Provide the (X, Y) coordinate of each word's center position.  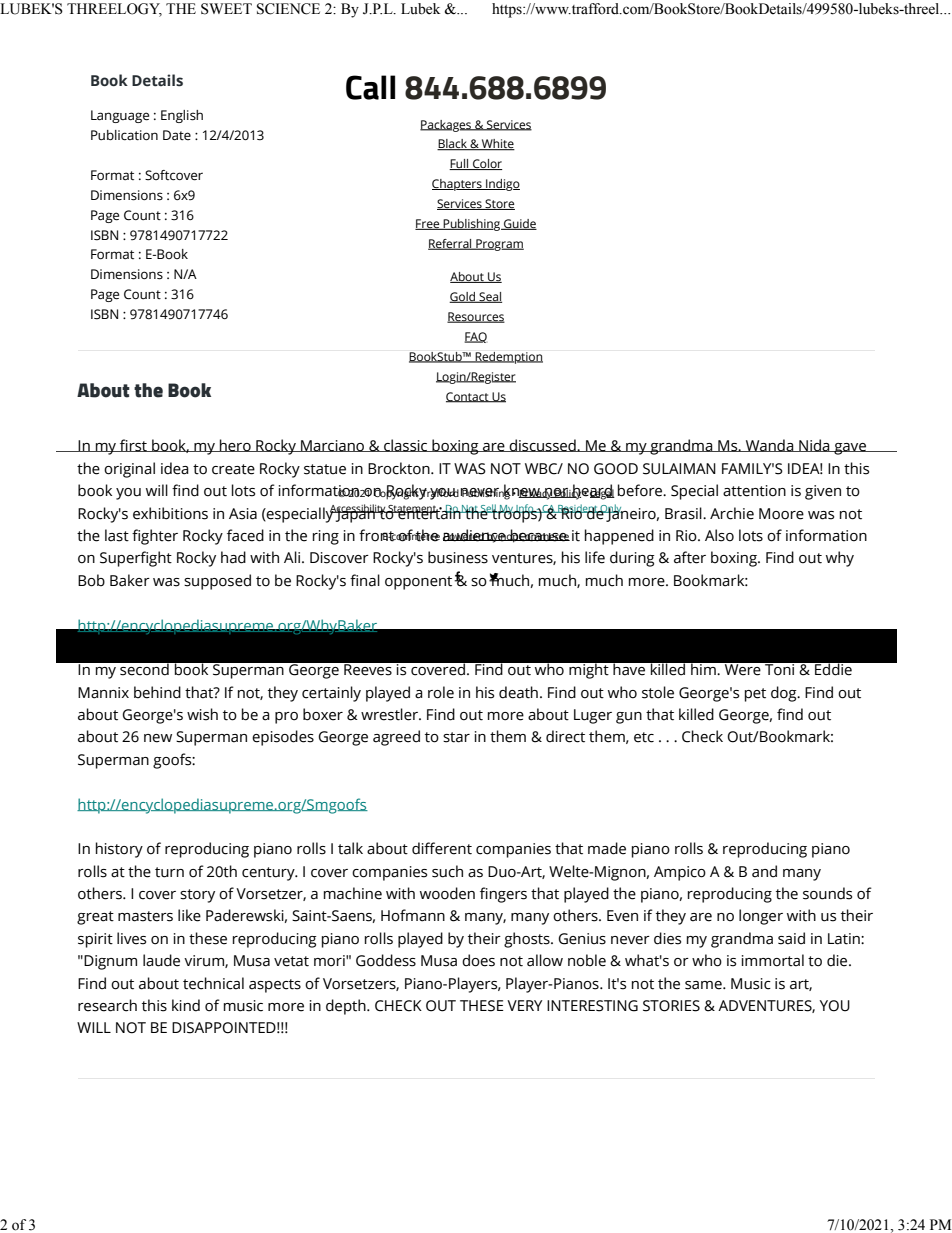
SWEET (226, 9)
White (497, 145)
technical (213, 983)
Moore (781, 514)
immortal (773, 960)
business (458, 557)
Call (370, 87)
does (478, 960)
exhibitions (170, 513)
